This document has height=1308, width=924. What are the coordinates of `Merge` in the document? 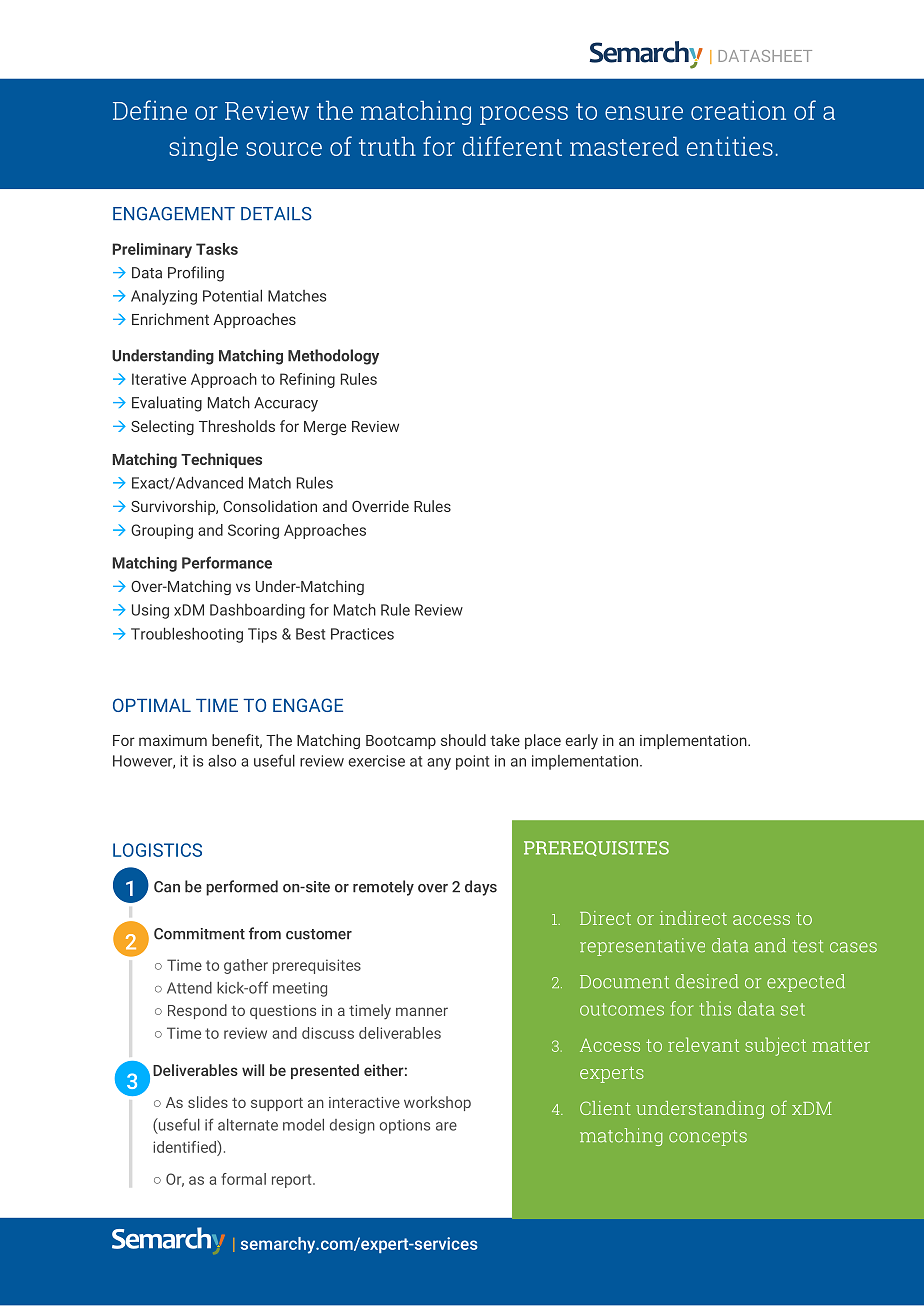 It's located at (325, 428).
